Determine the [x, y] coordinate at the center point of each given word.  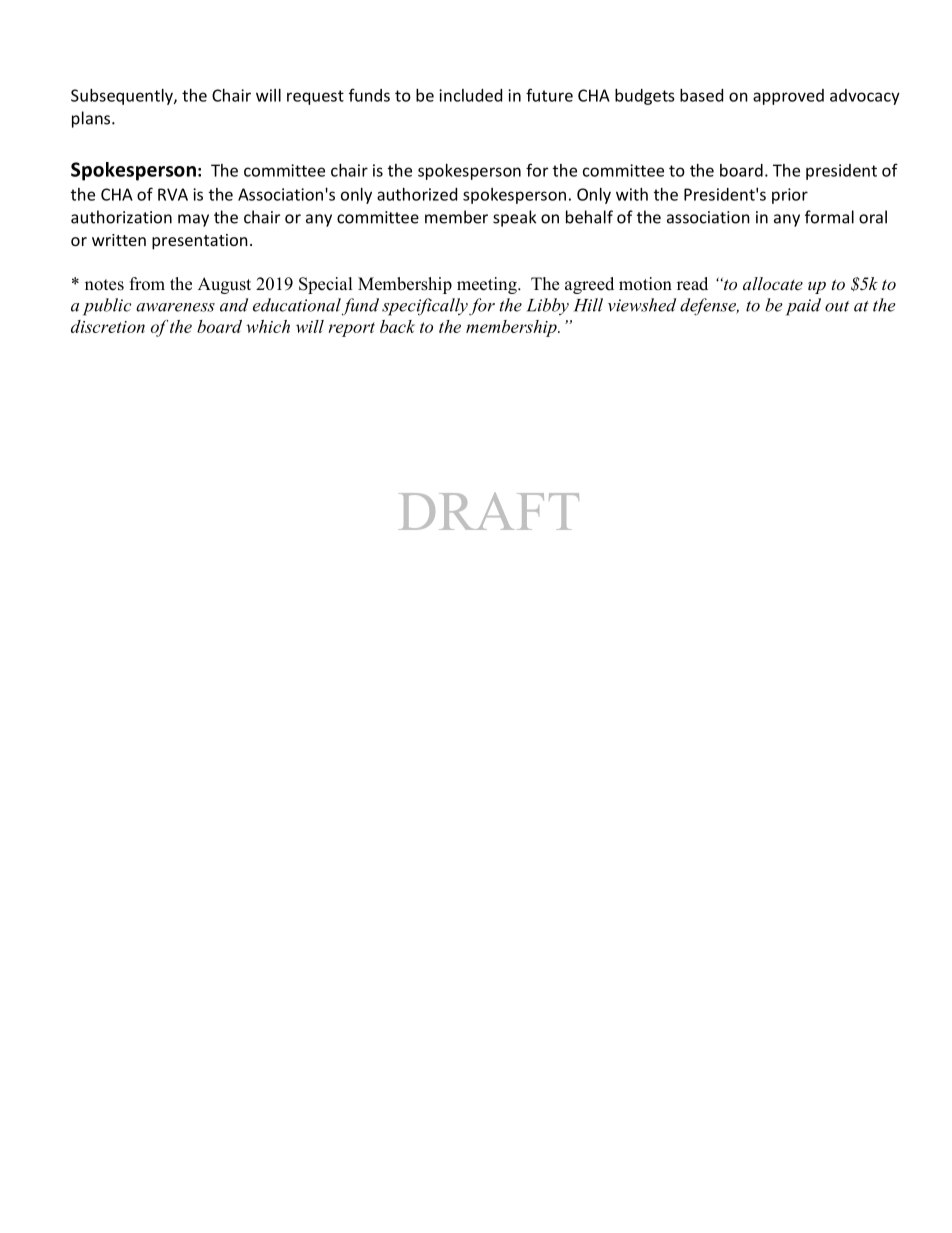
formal [829, 217]
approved [788, 97]
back [397, 326]
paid [803, 307]
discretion [108, 326]
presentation [200, 242]
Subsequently [123, 97]
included [470, 95]
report [352, 329]
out [837, 306]
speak [514, 218]
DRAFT [488, 511]
